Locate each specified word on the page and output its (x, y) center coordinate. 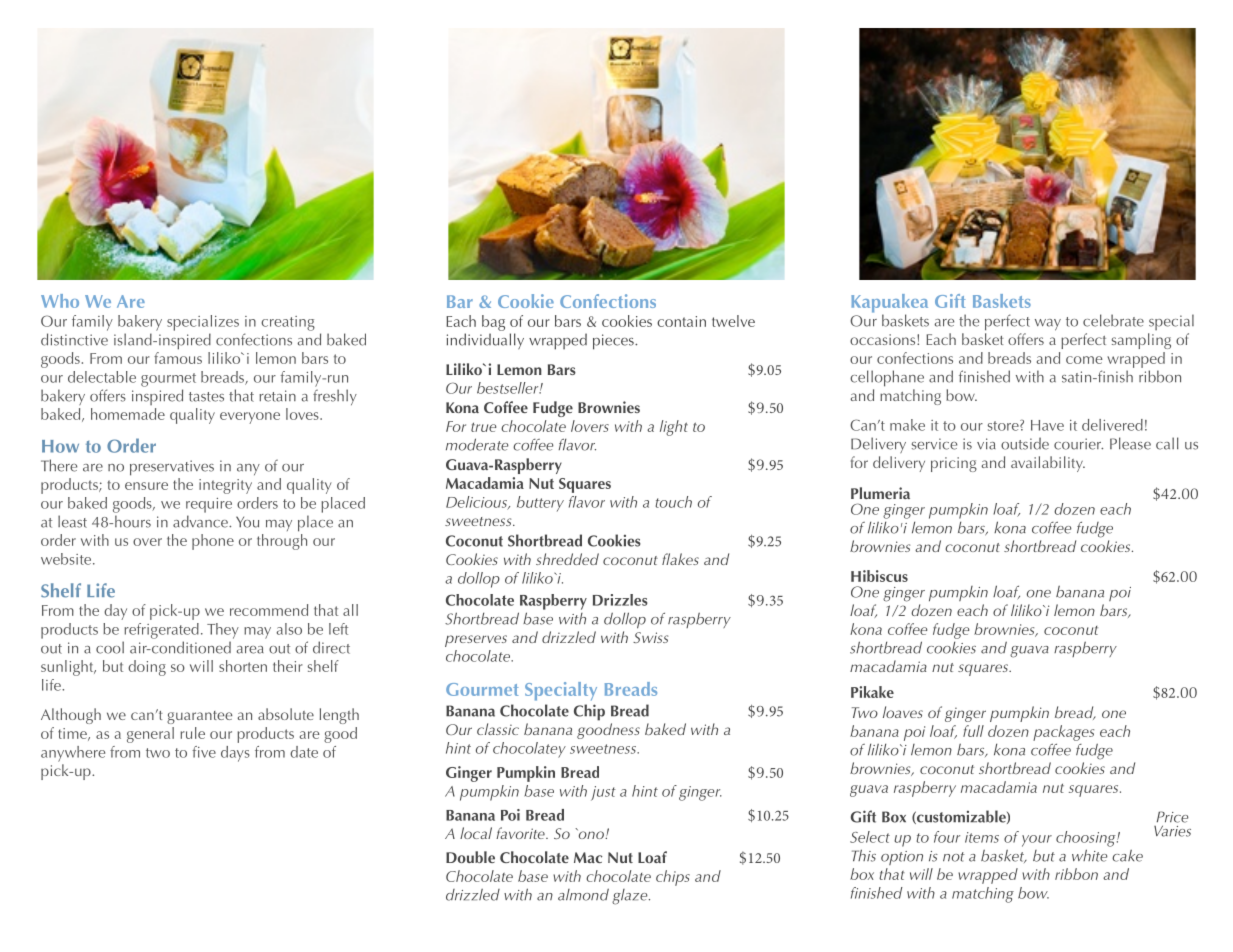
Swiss (650, 637)
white (1090, 855)
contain (681, 321)
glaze (631, 897)
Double (470, 857)
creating (288, 323)
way (1048, 325)
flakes (680, 559)
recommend (269, 610)
